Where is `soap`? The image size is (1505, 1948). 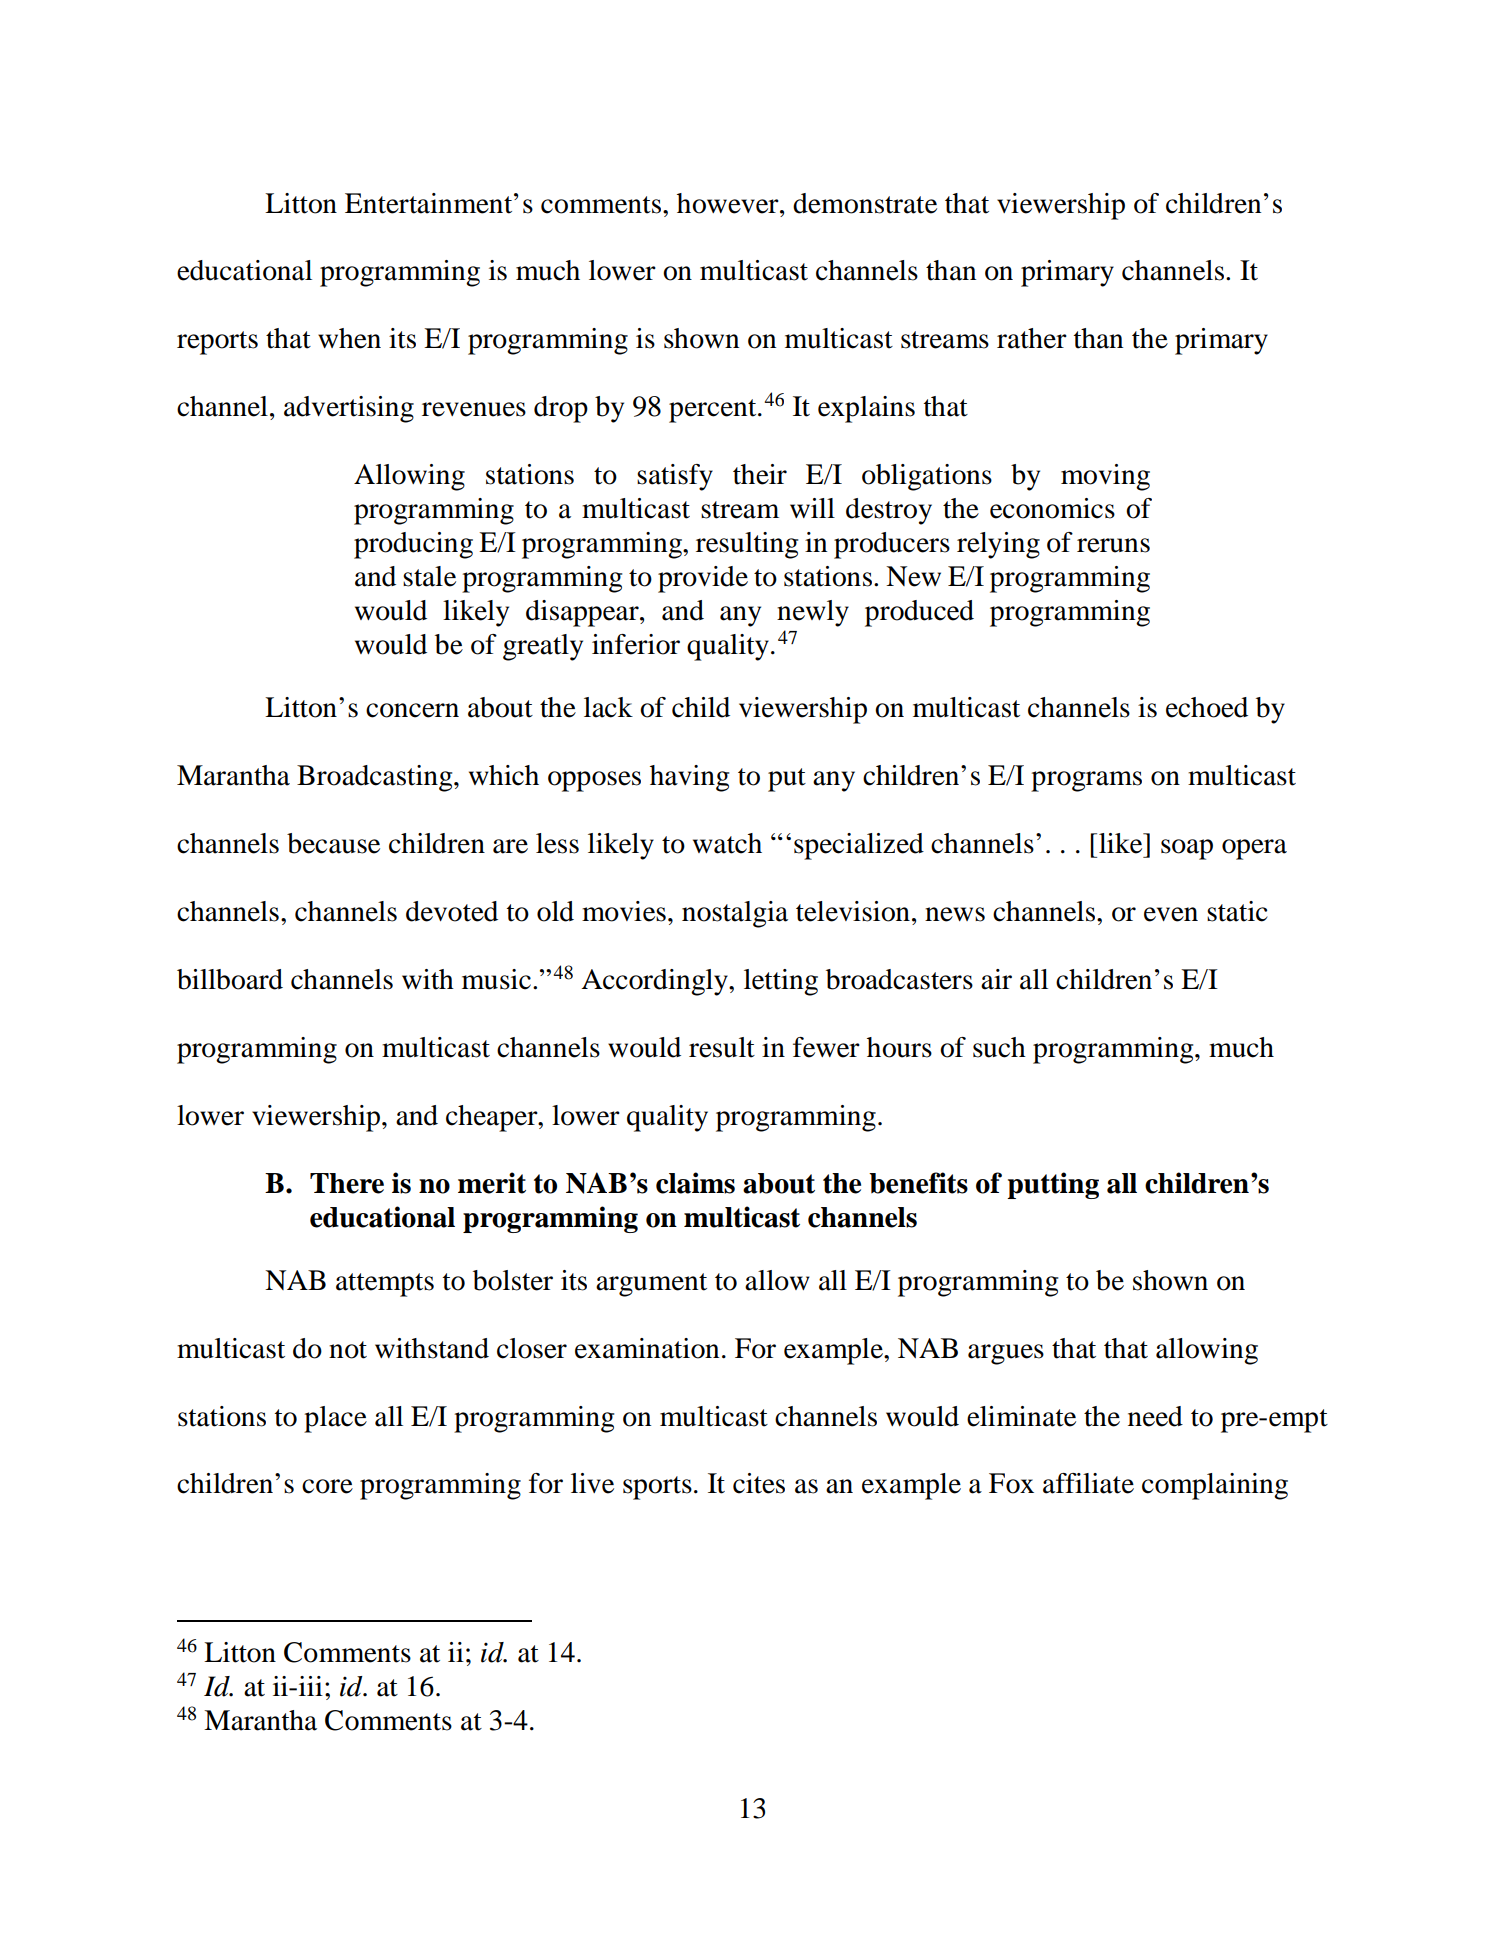
soap is located at coordinates (1187, 849).
